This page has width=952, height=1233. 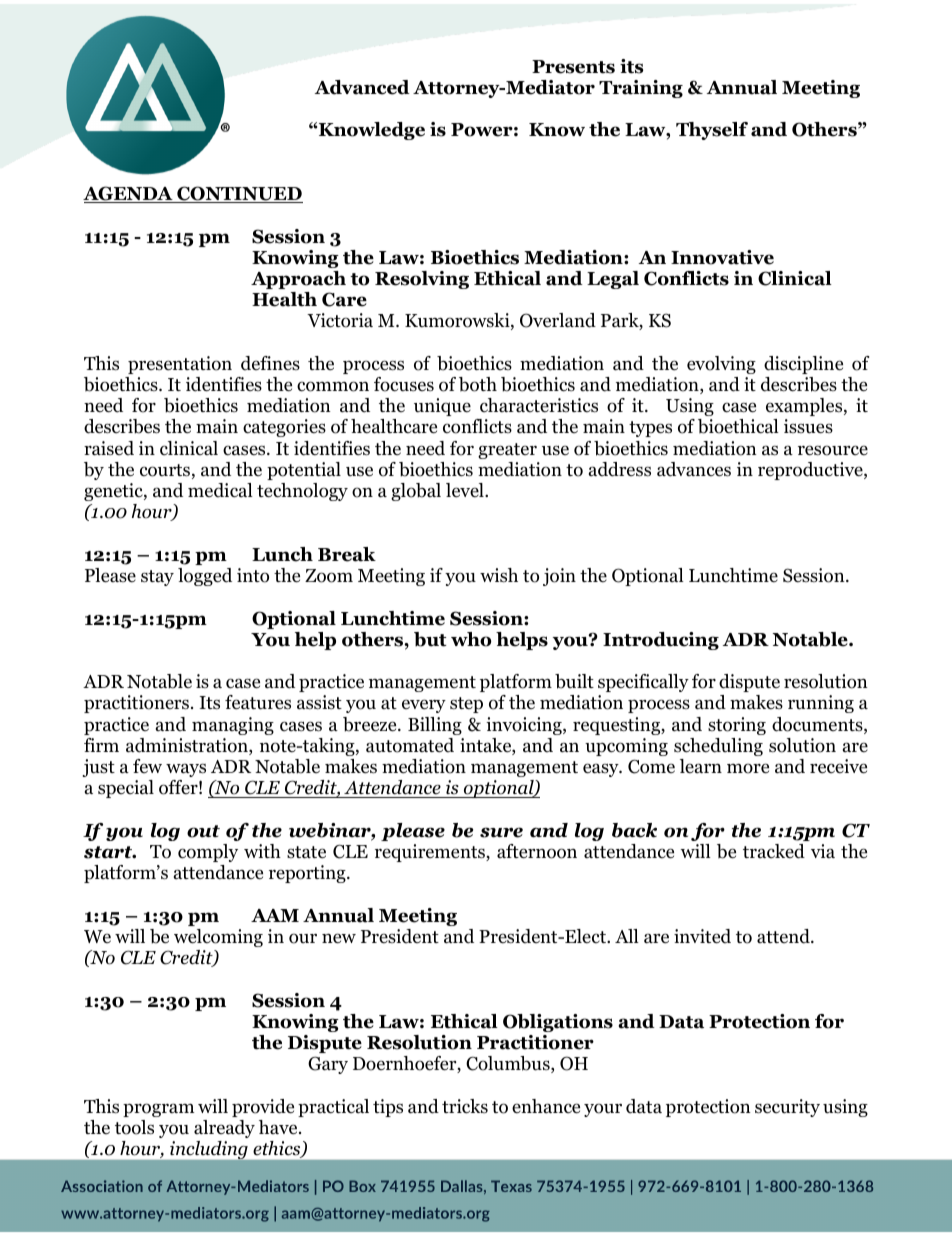 I want to click on storing, so click(x=737, y=726).
